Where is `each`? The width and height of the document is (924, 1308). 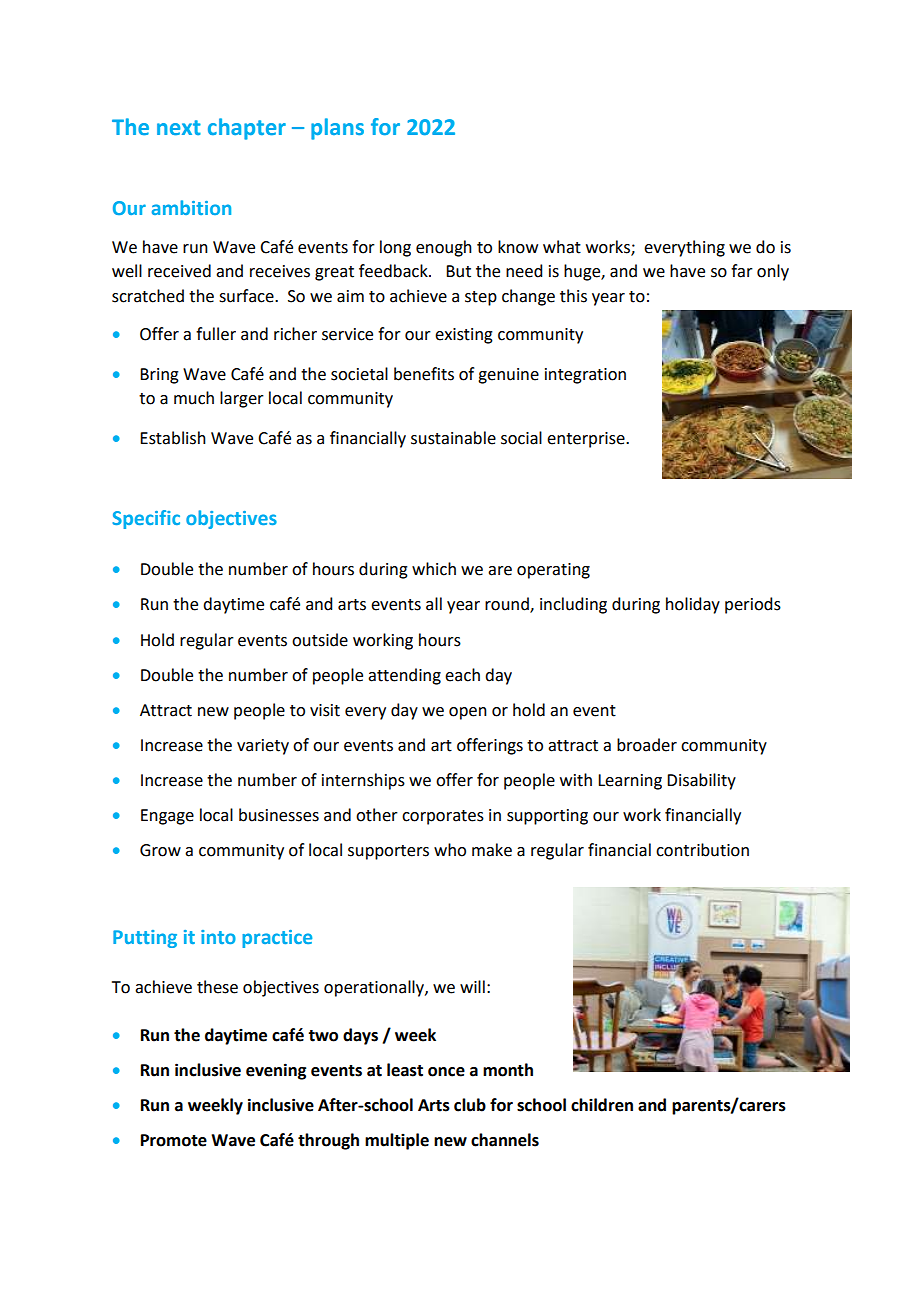 each is located at coordinates (462, 675).
